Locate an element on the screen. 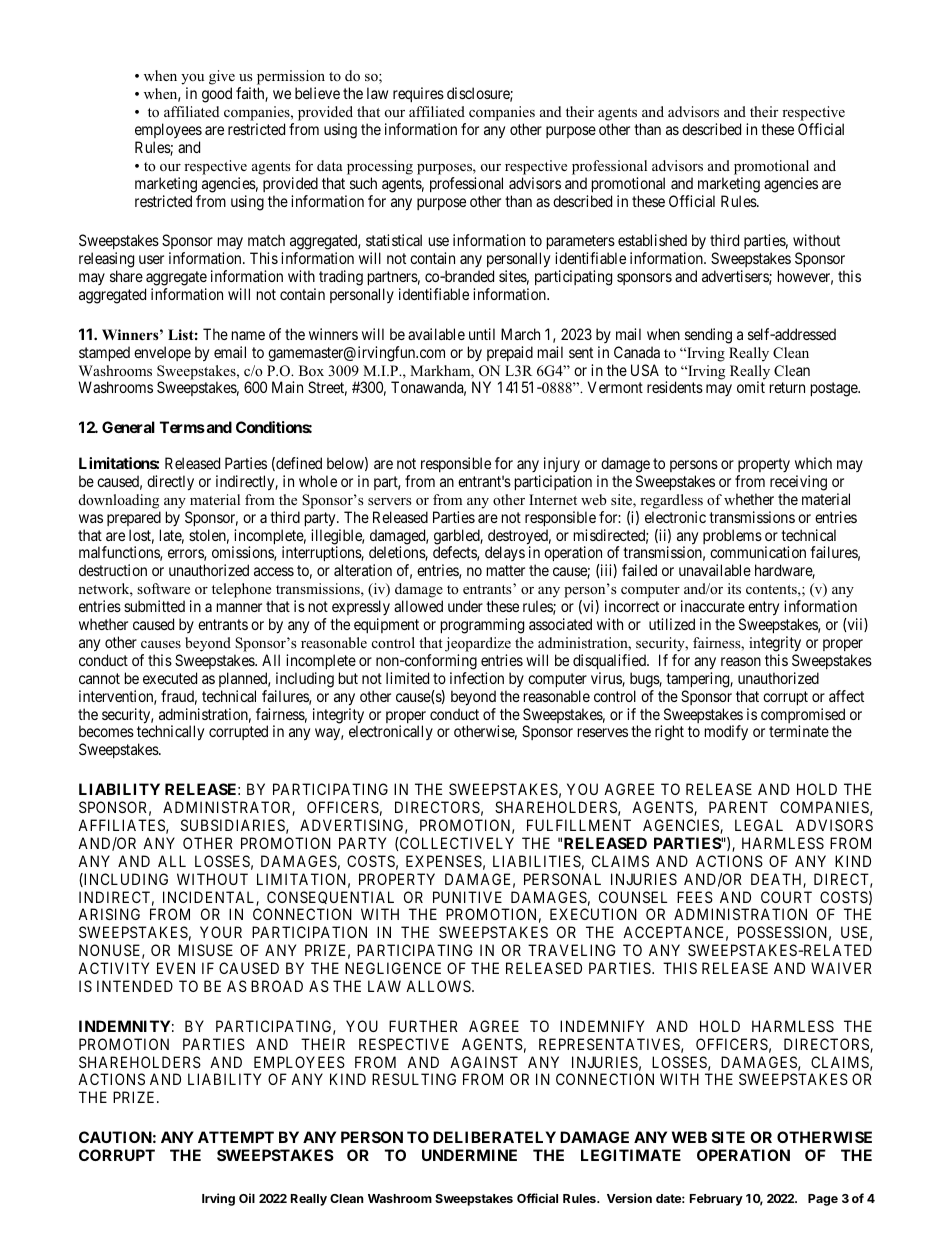  established is located at coordinates (652, 240).
